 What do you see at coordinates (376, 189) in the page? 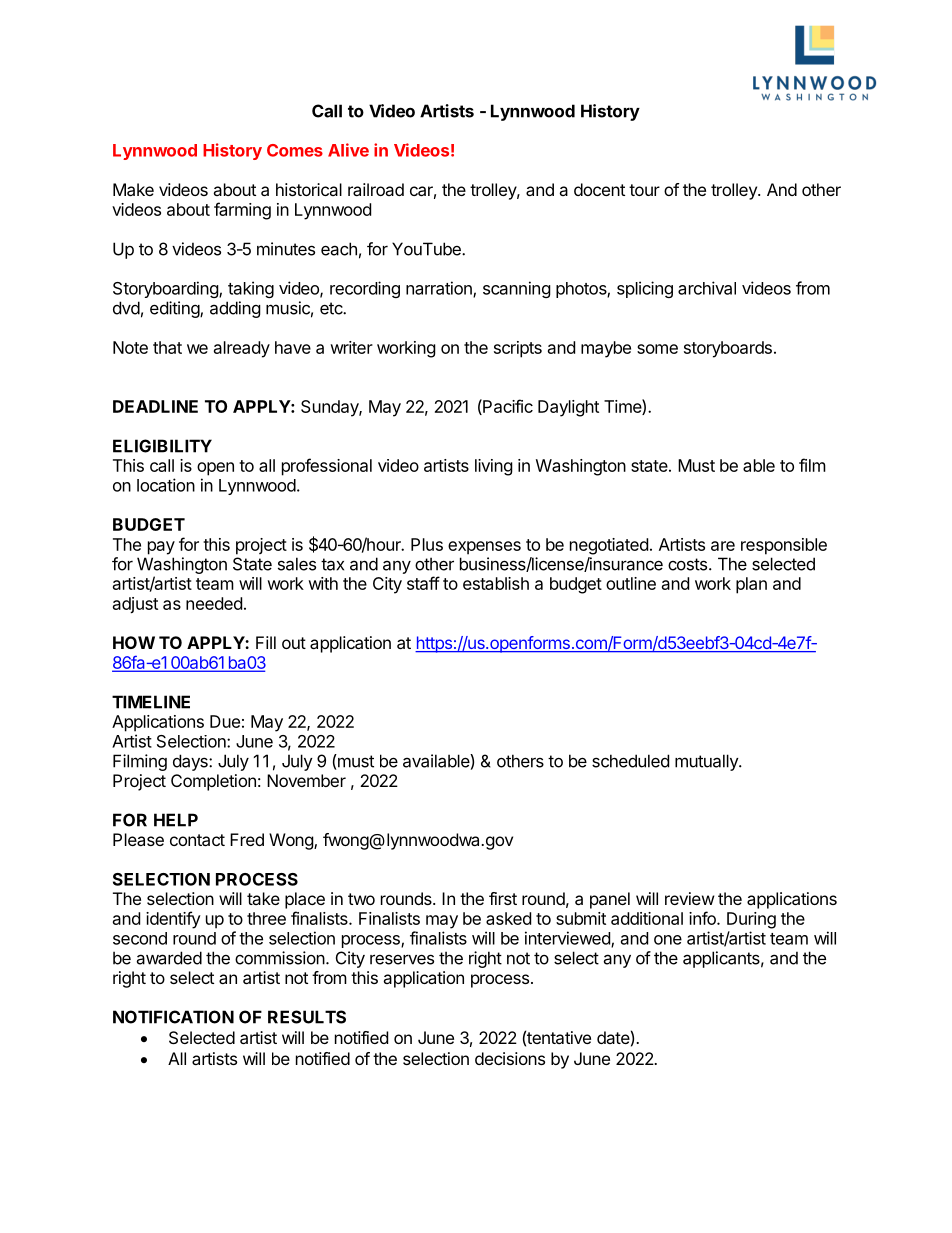
I see `railroad` at bounding box center [376, 189].
